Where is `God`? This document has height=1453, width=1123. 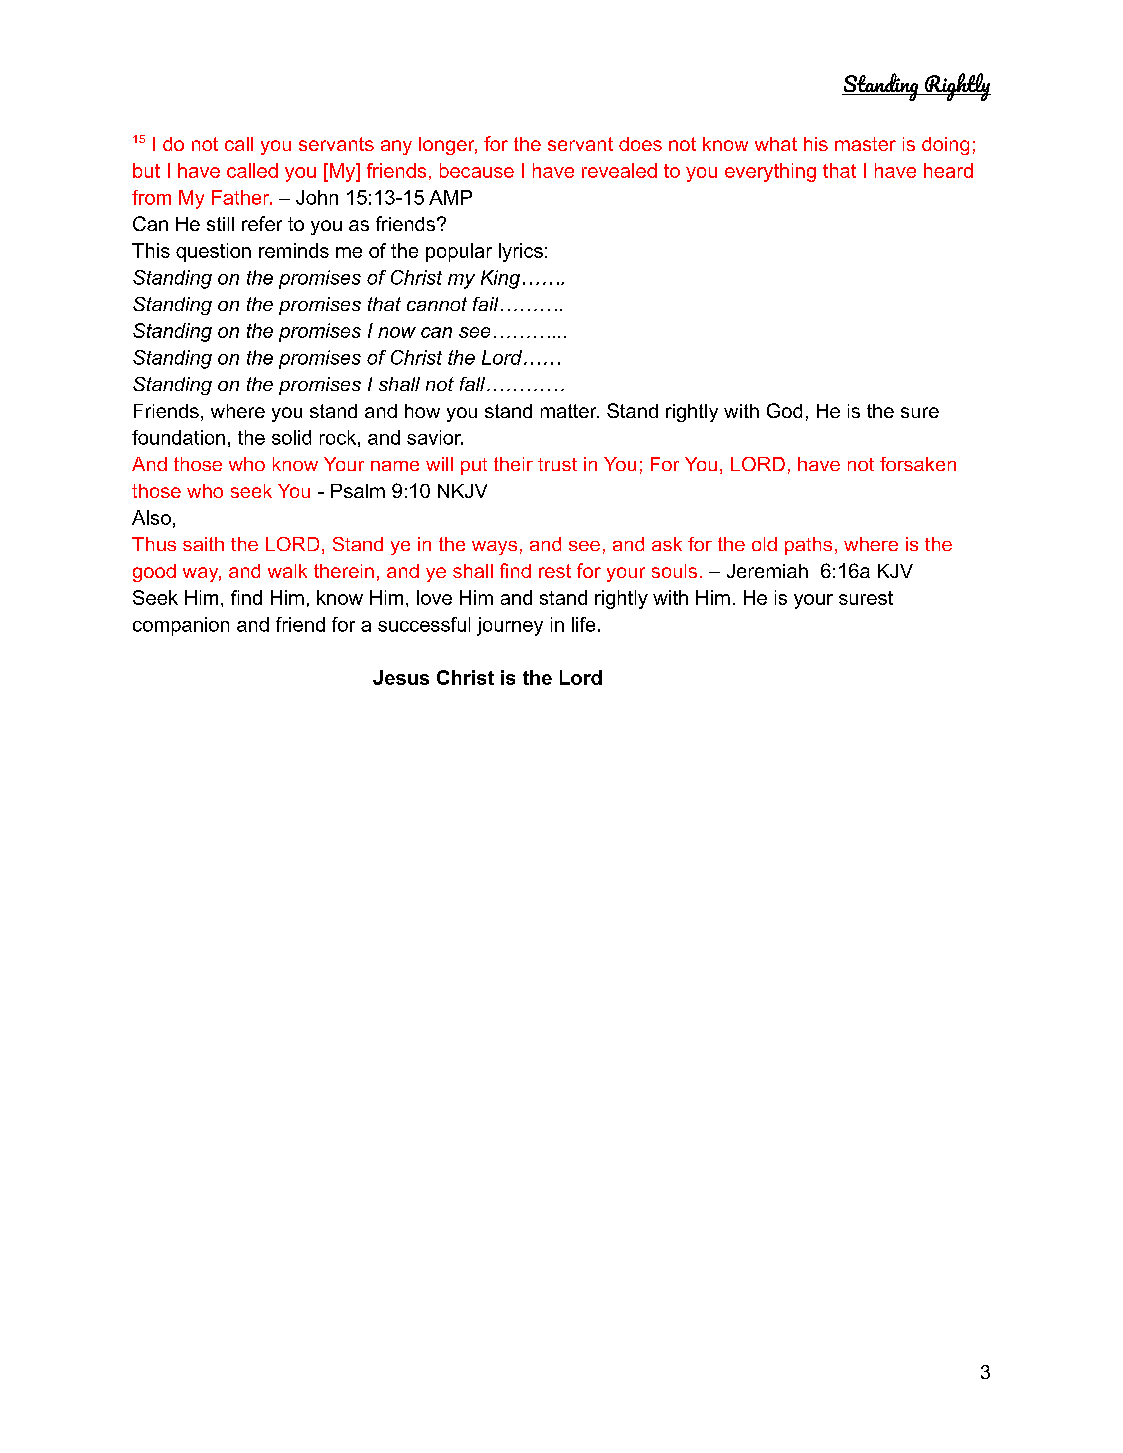 God is located at coordinates (784, 410).
